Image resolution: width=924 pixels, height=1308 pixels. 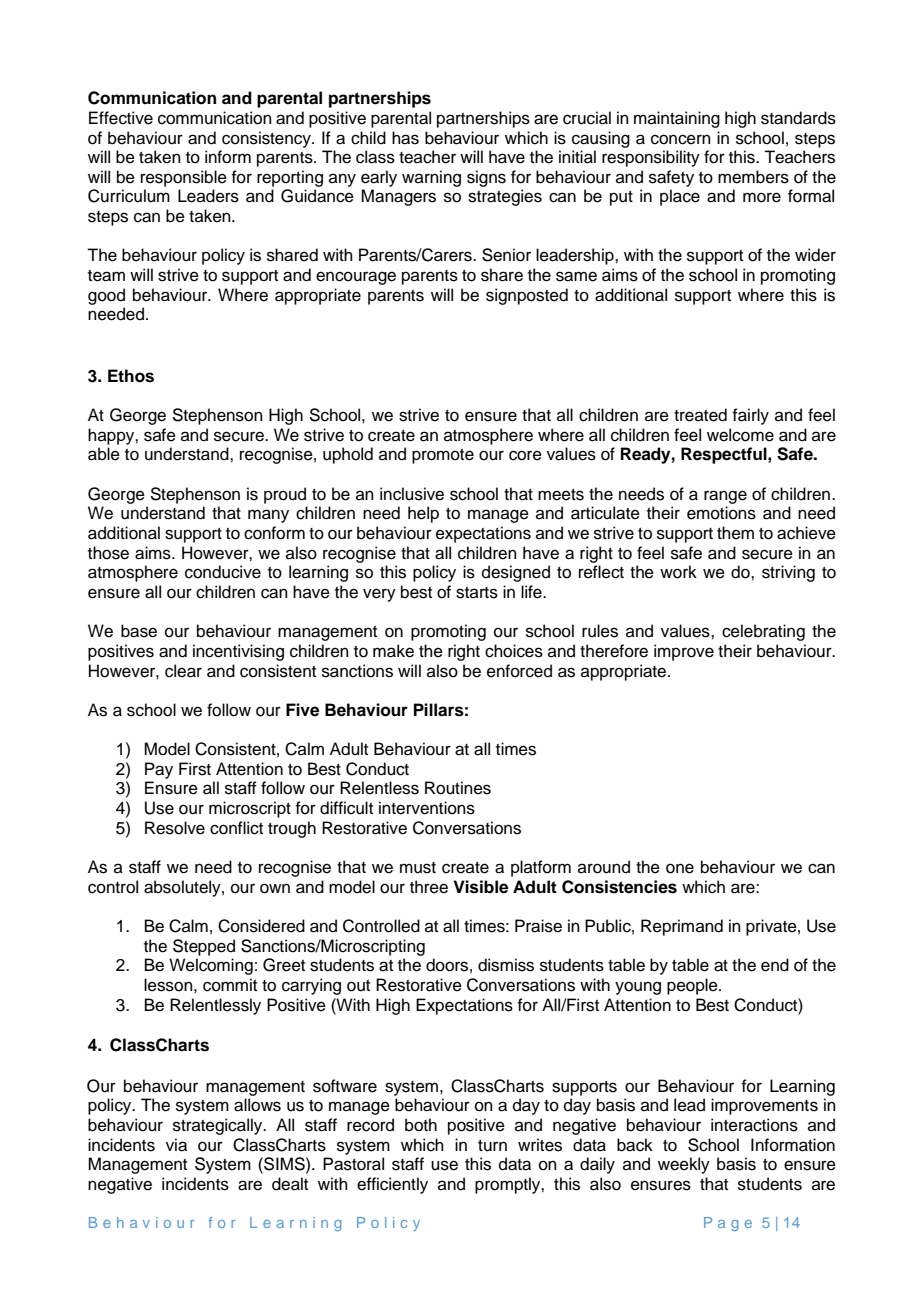 What do you see at coordinates (486, 178) in the screenshot?
I see `signs` at bounding box center [486, 178].
